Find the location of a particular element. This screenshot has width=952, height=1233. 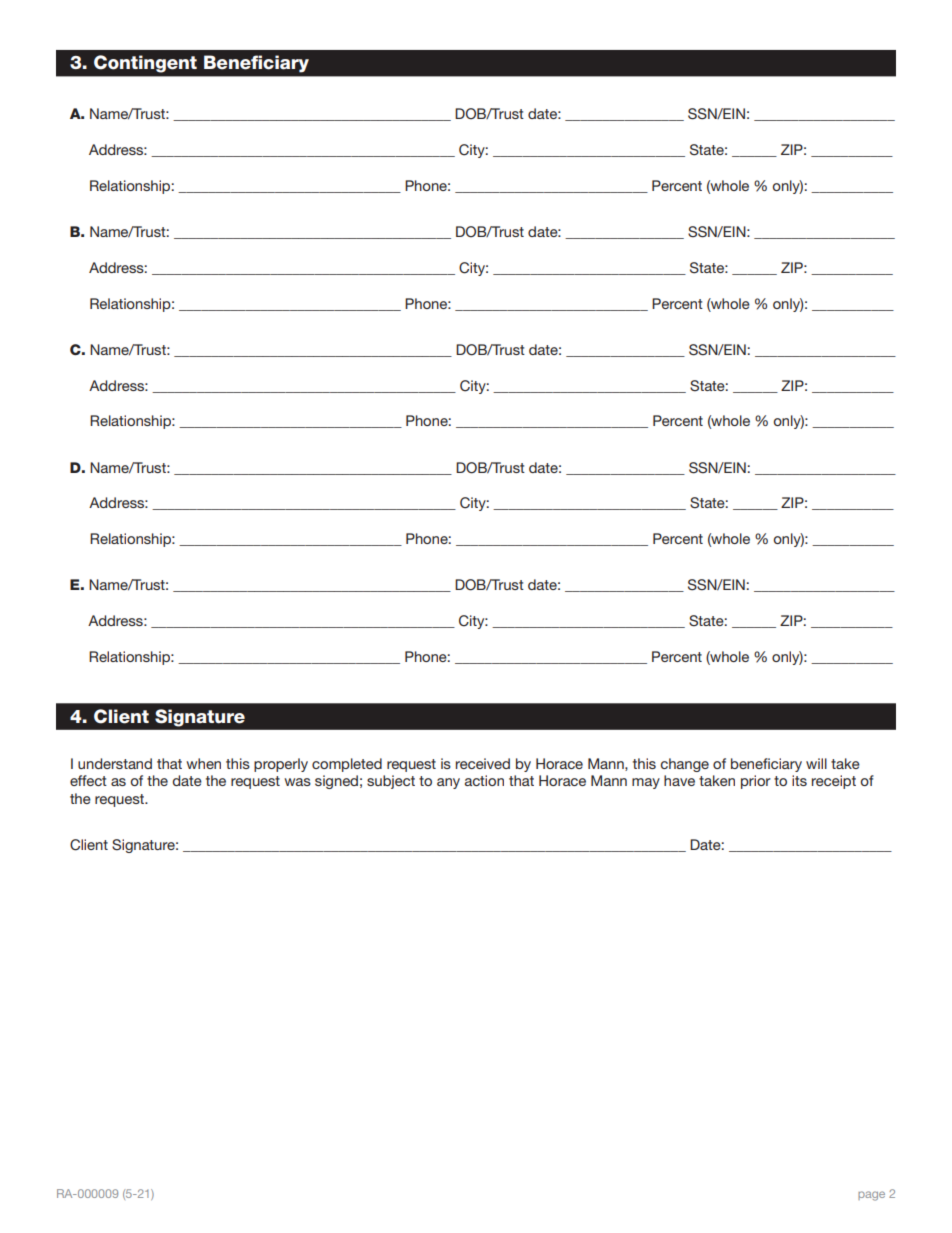

Contingent is located at coordinates (145, 64).
